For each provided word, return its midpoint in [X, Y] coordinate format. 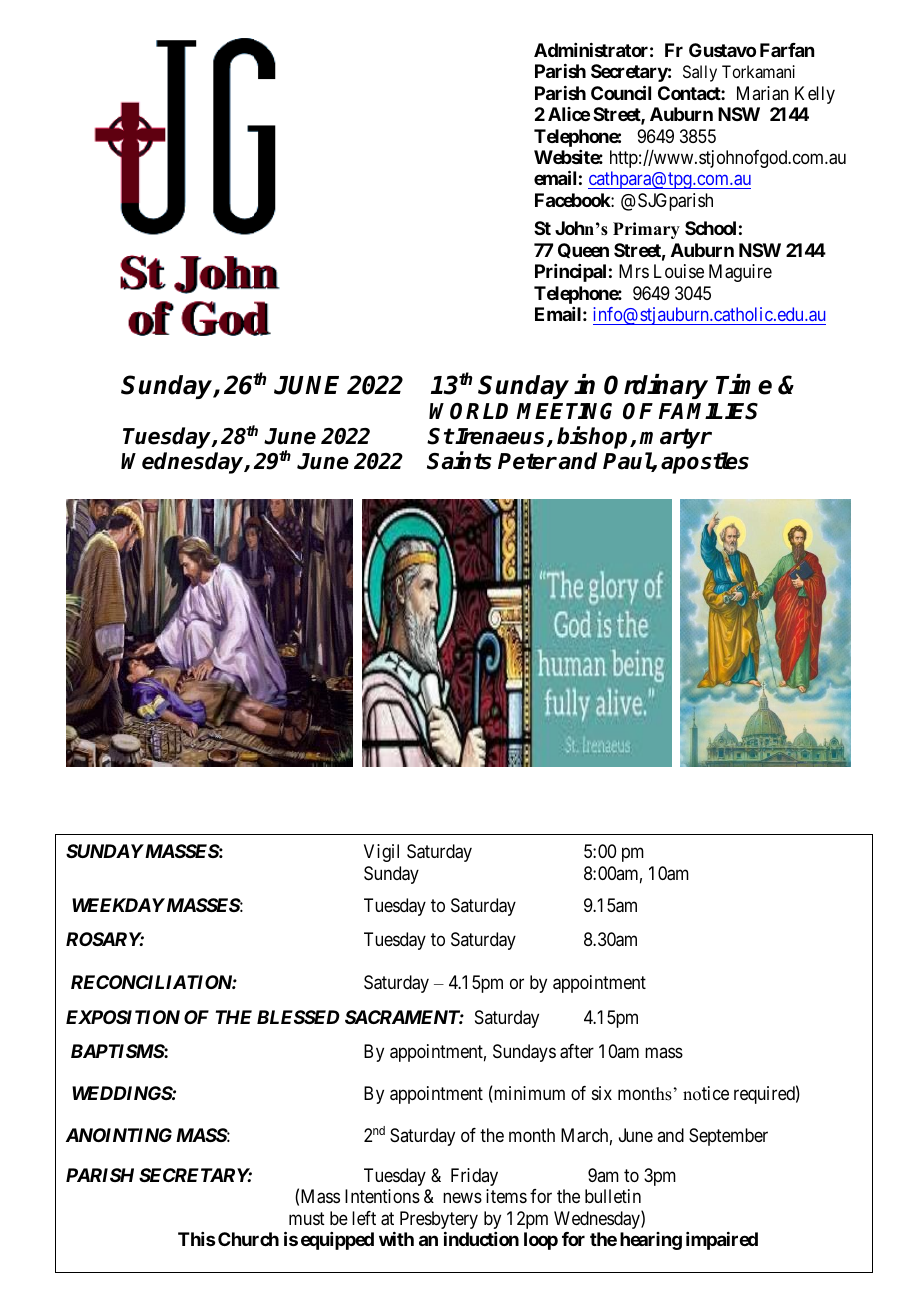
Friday [474, 1177]
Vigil [381, 853]
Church [248, 1239]
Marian [763, 93]
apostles [705, 463]
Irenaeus [501, 437]
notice [706, 1093]
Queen [583, 250]
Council [621, 92]
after [577, 1051]
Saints [459, 460]
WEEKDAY [118, 905]
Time [744, 384]
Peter [527, 461]
